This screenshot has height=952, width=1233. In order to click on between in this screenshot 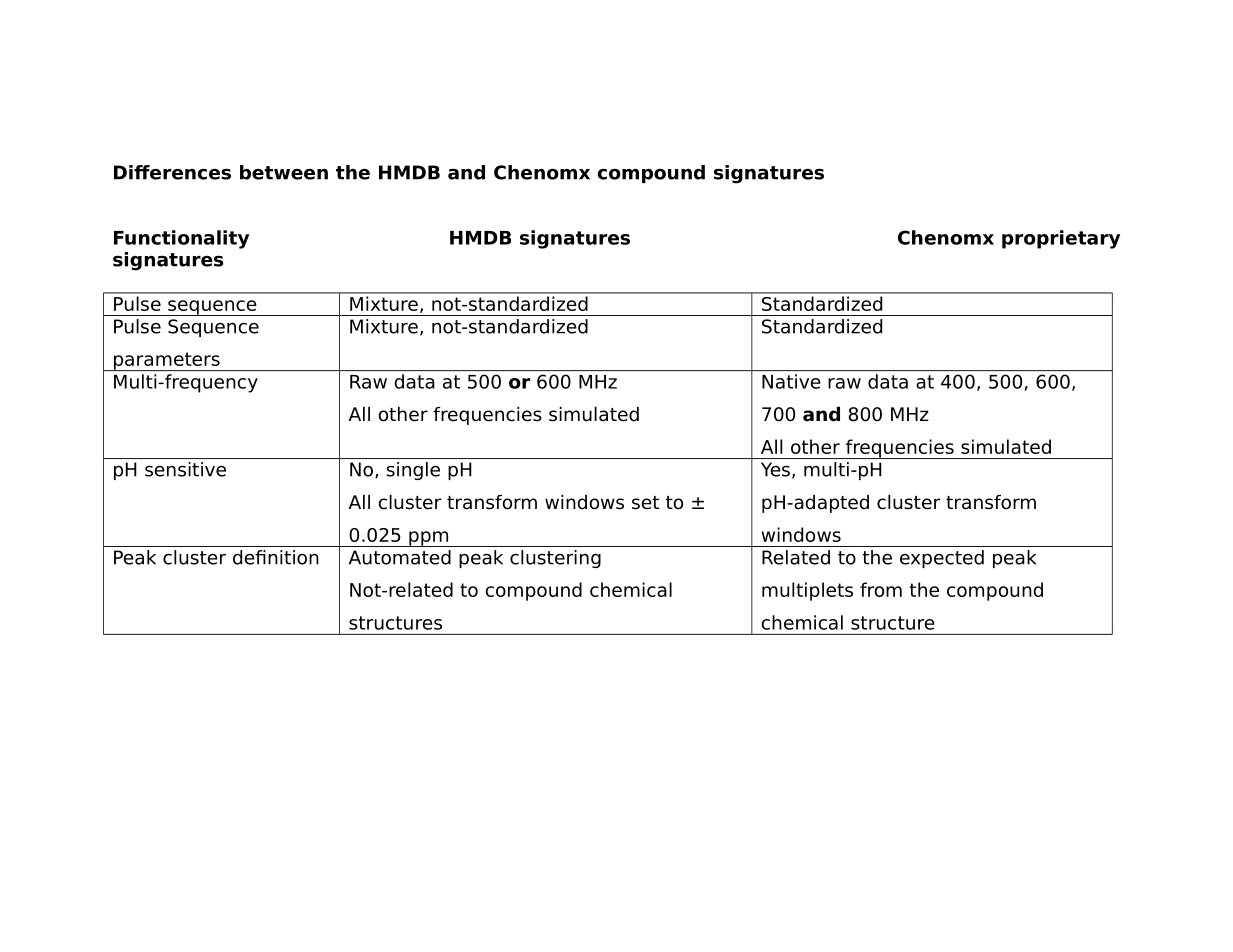, I will do `click(284, 172)`.
